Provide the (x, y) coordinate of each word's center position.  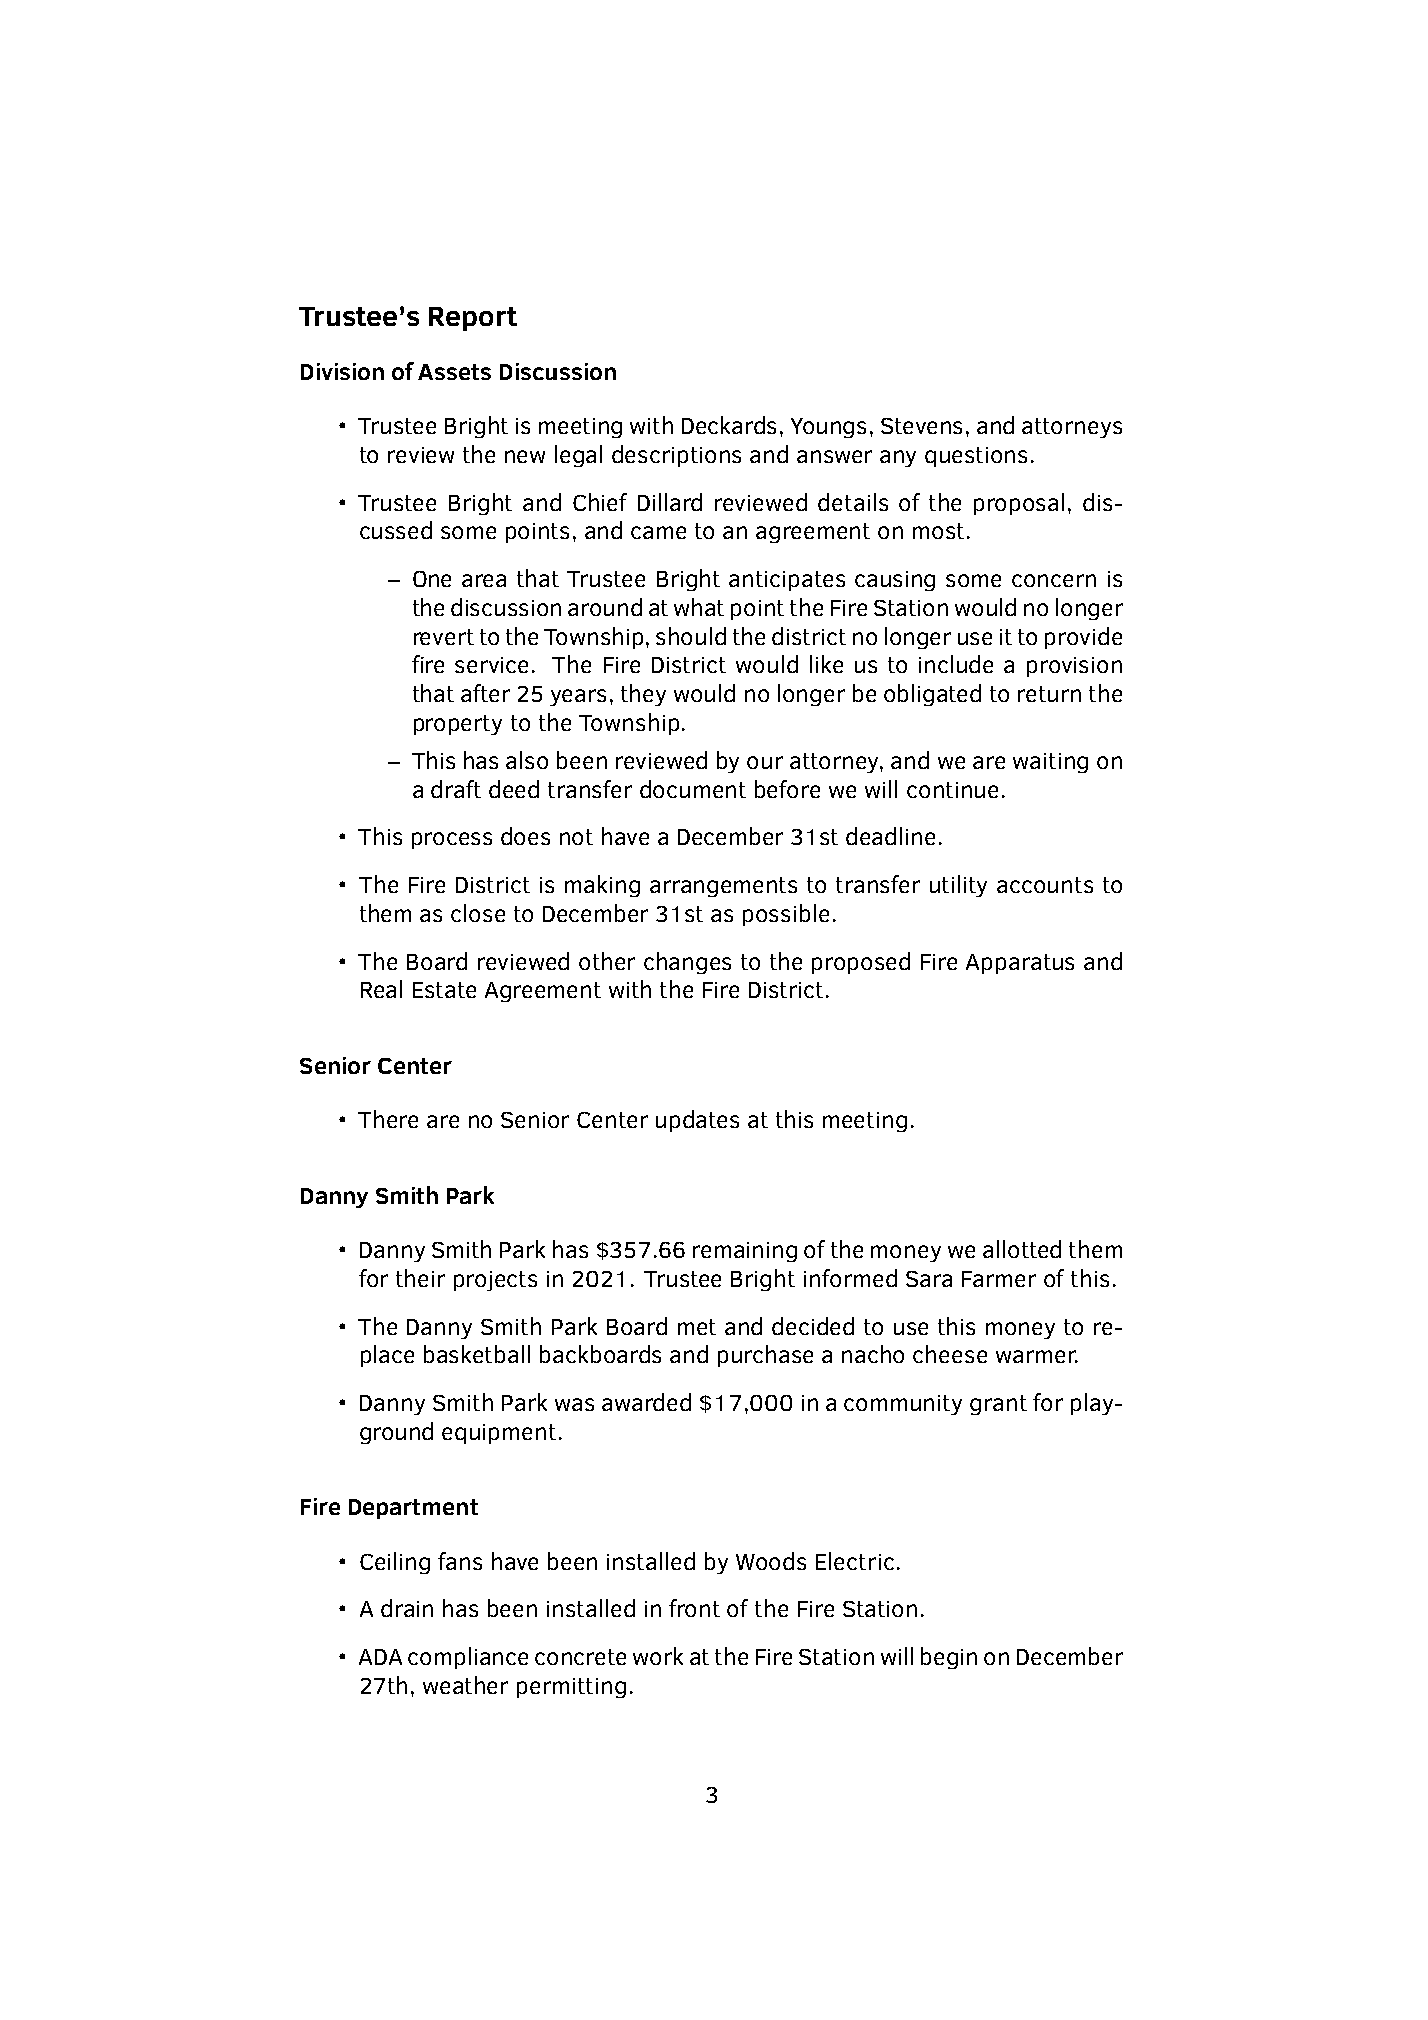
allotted (1022, 1249)
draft (456, 789)
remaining (745, 1252)
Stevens (921, 426)
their (420, 1278)
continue (952, 790)
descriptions (676, 456)
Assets (454, 372)
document (693, 789)
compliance (468, 1658)
